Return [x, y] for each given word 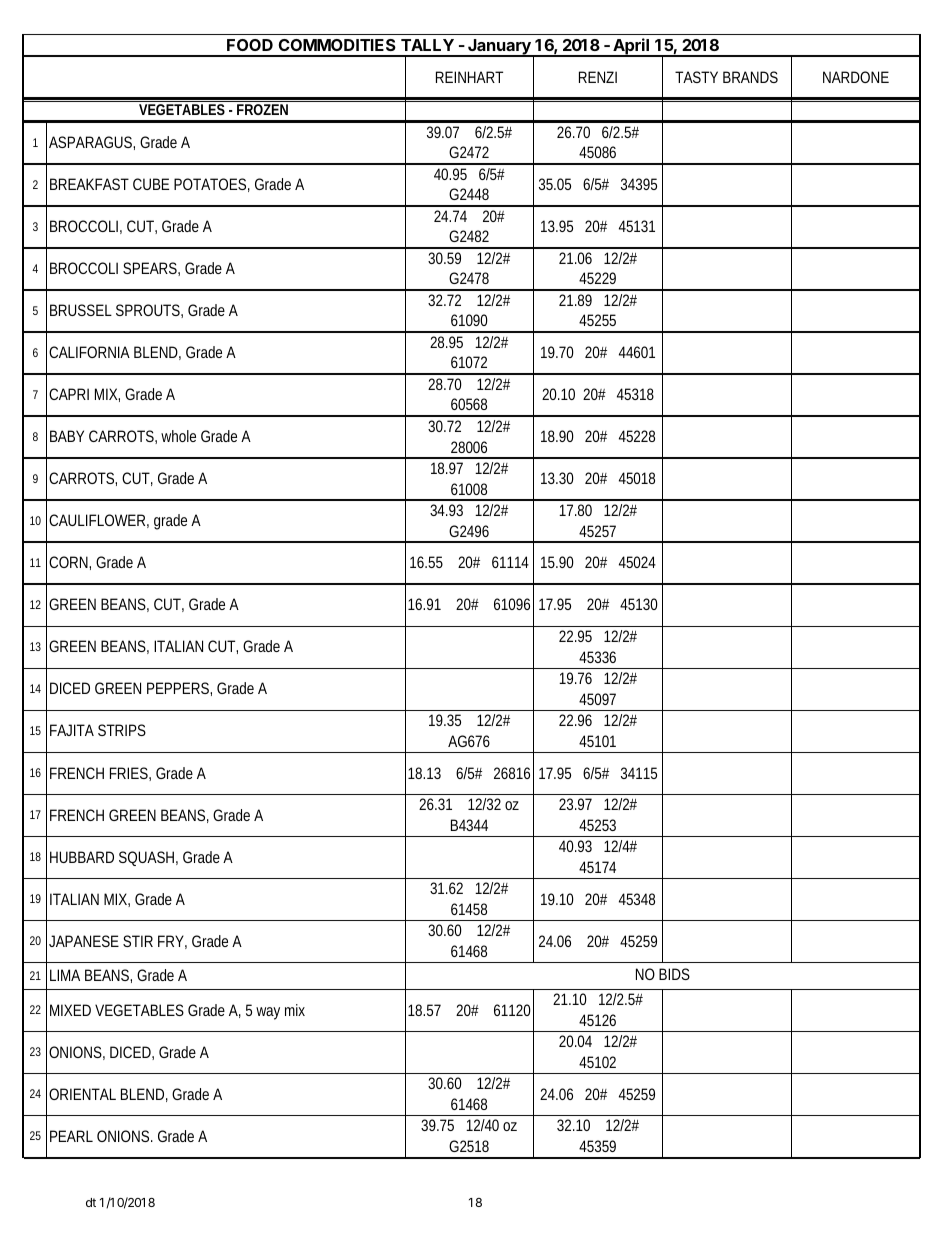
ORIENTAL [82, 1094]
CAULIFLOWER [97, 520]
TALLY [427, 45]
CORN [68, 562]
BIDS [674, 974]
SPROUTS [148, 310]
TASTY [696, 77]
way [268, 1013]
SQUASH [146, 858]
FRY [171, 941]
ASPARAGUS [90, 142]
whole [178, 436]
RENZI [598, 77]
